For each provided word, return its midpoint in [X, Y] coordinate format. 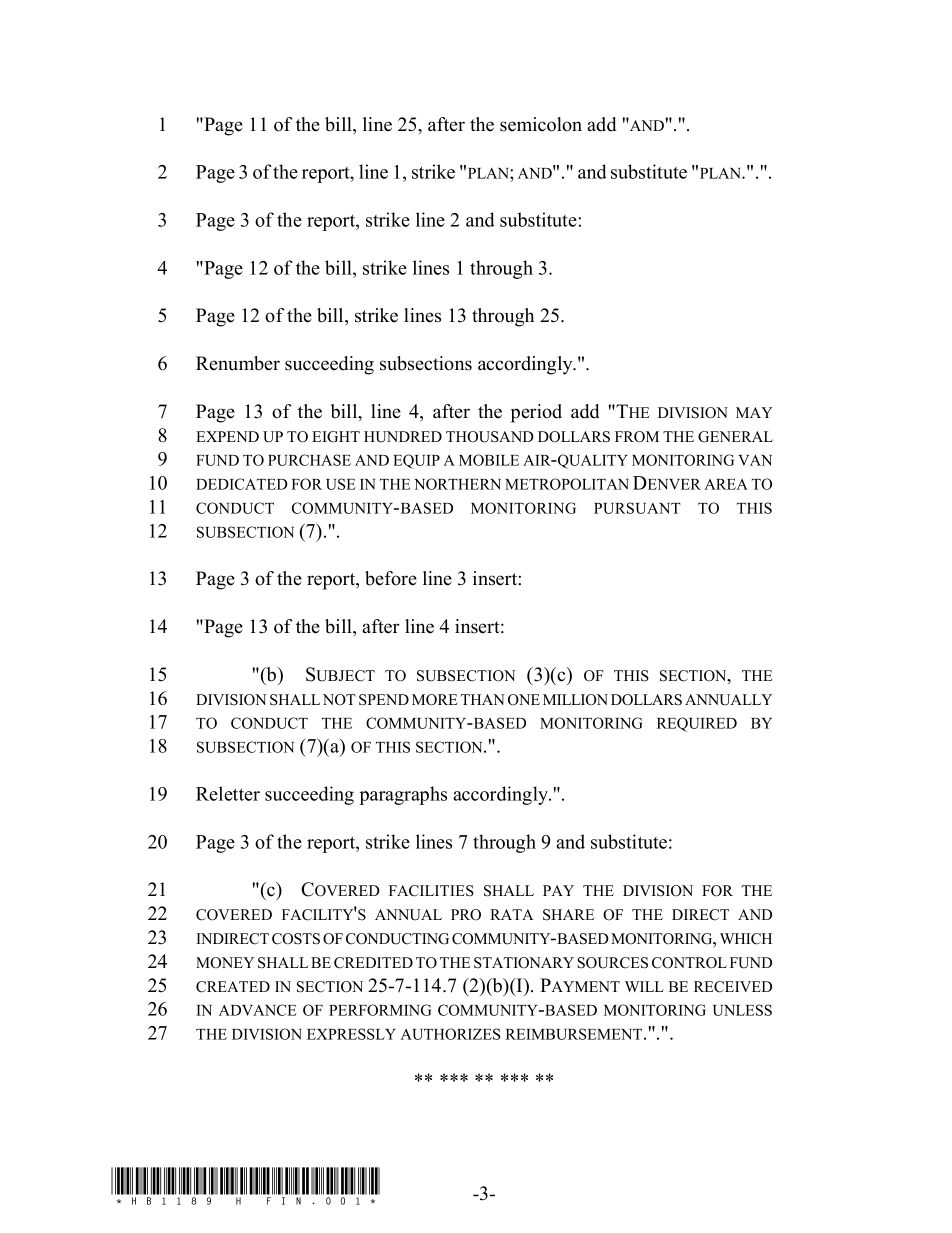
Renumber [238, 363]
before [391, 578]
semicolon [541, 124]
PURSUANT [637, 508]
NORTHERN [457, 484]
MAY [754, 412]
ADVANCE [258, 1010]
